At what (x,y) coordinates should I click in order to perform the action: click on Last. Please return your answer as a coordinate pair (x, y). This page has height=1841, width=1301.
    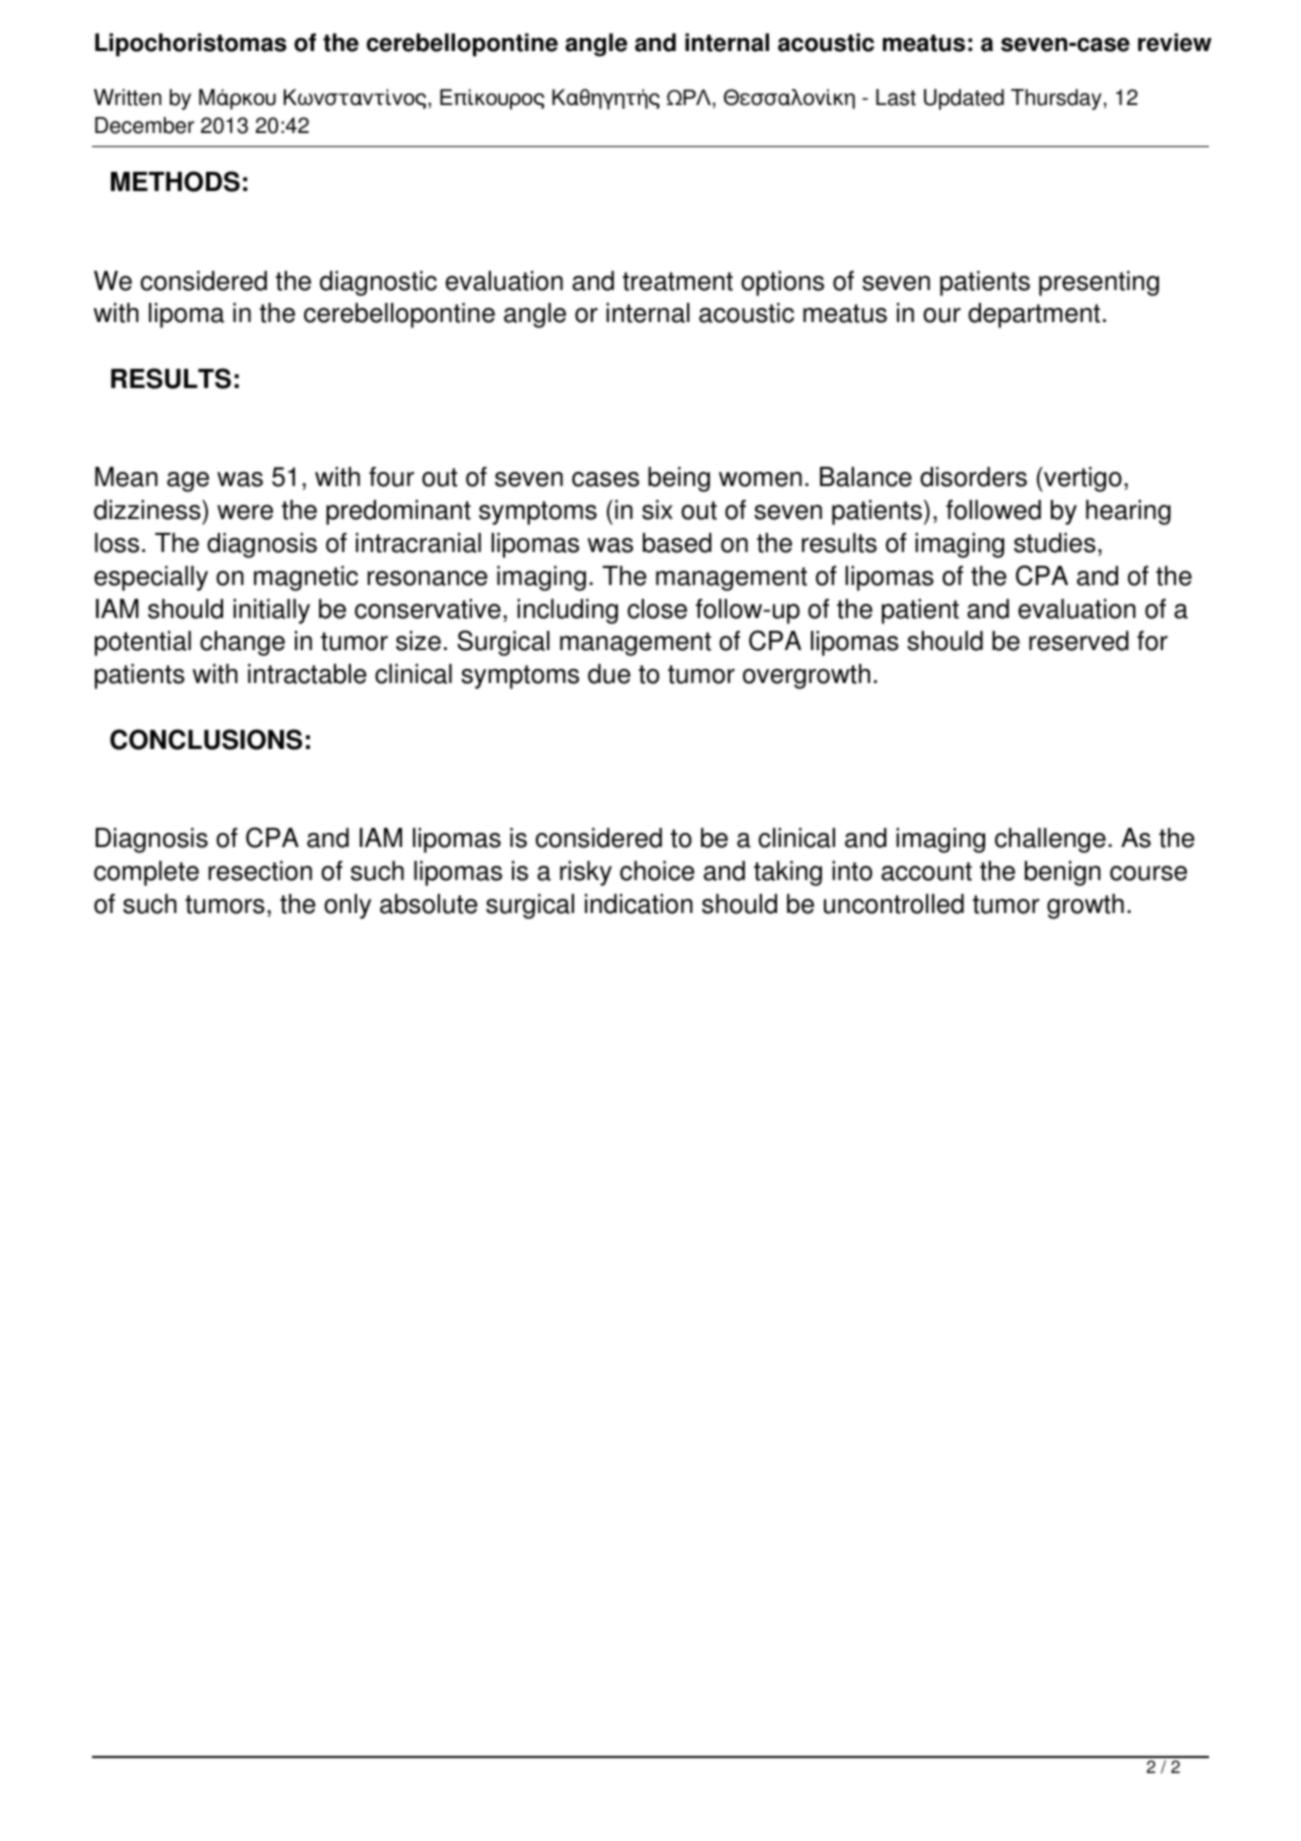
    Looking at the image, I should click on (896, 97).
